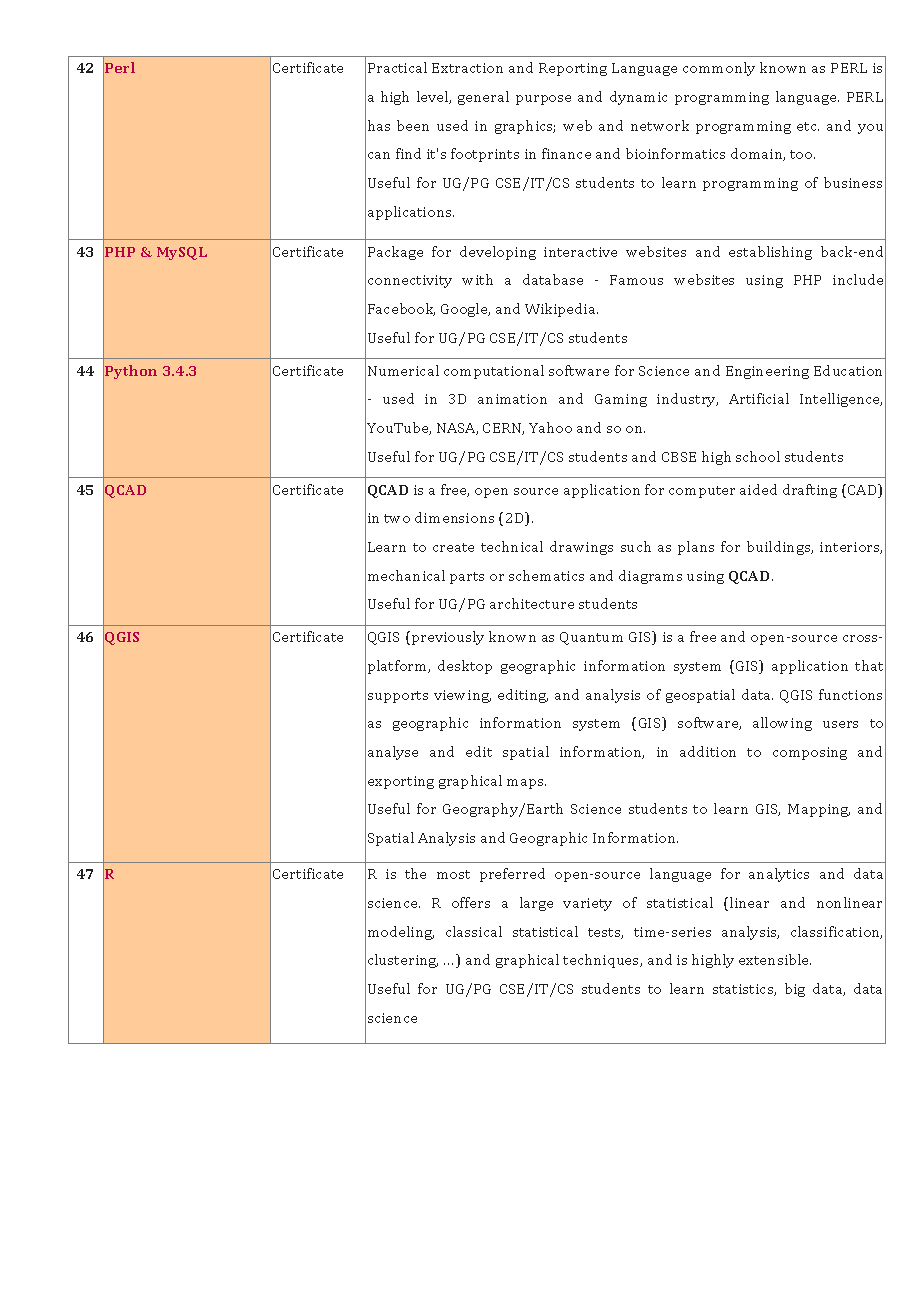 The height and width of the screenshot is (1307, 924). What do you see at coordinates (526, 784) in the screenshot?
I see `maps` at bounding box center [526, 784].
